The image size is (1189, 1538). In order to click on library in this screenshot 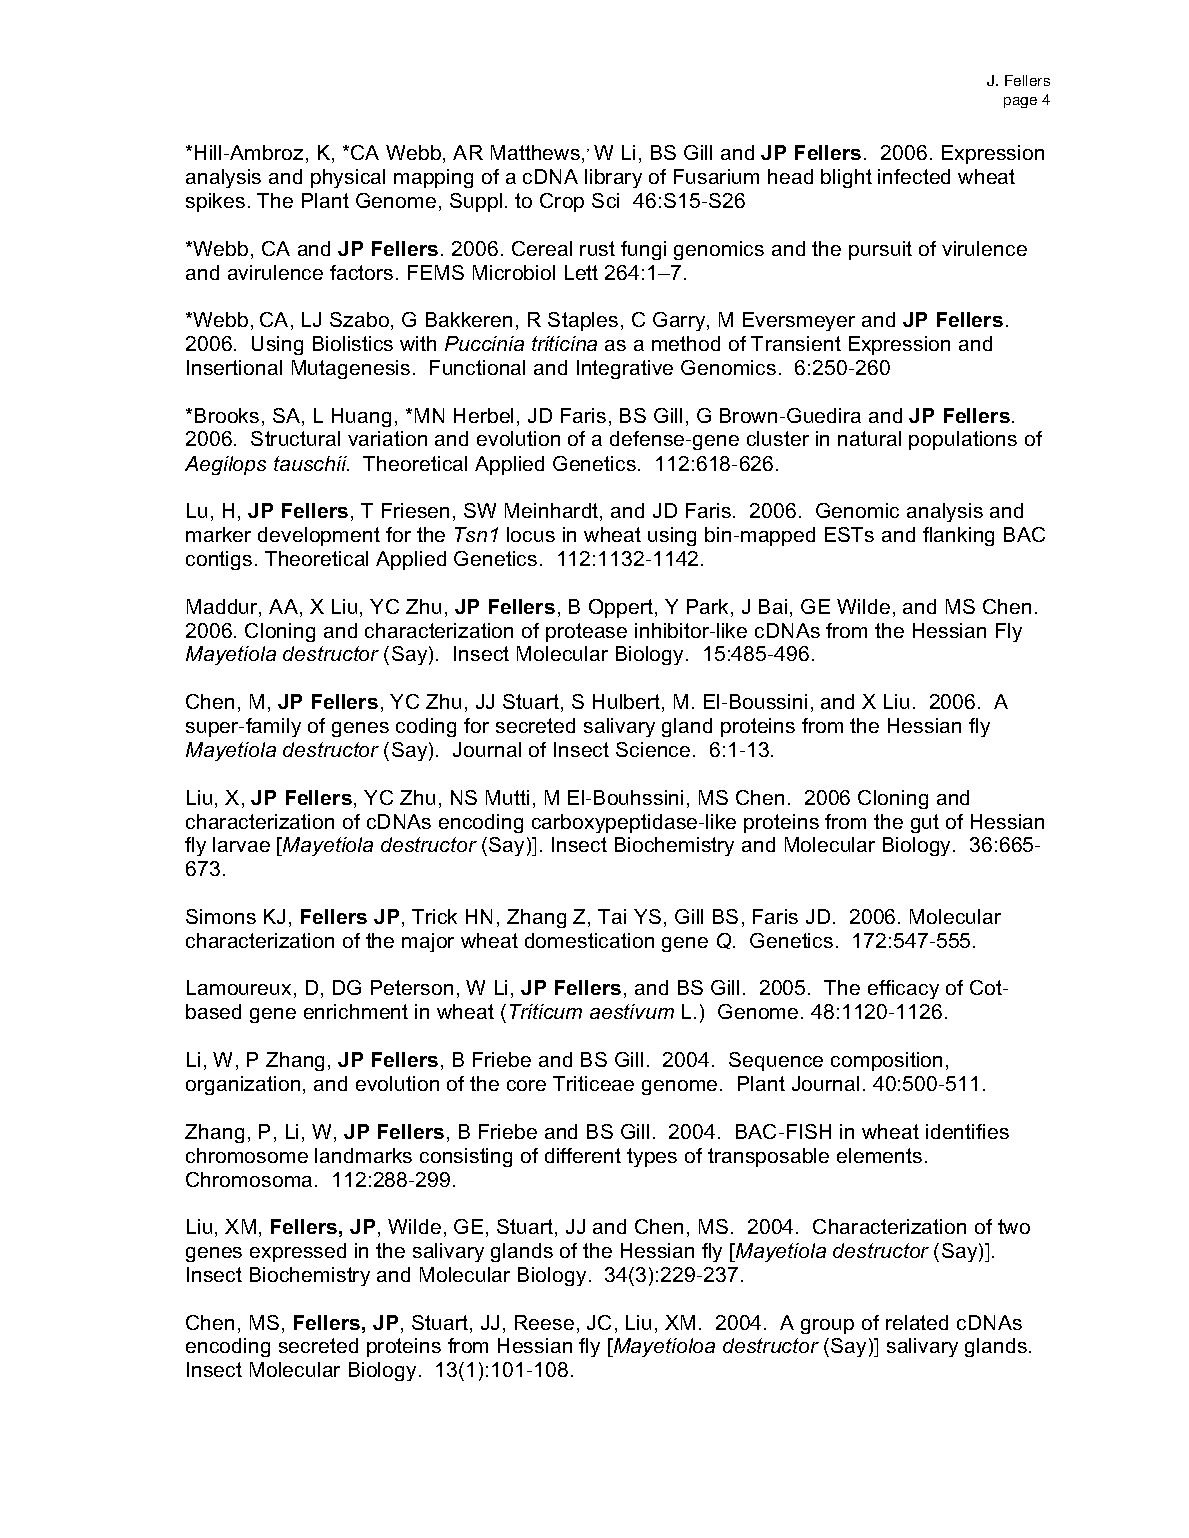, I will do `click(613, 178)`.
